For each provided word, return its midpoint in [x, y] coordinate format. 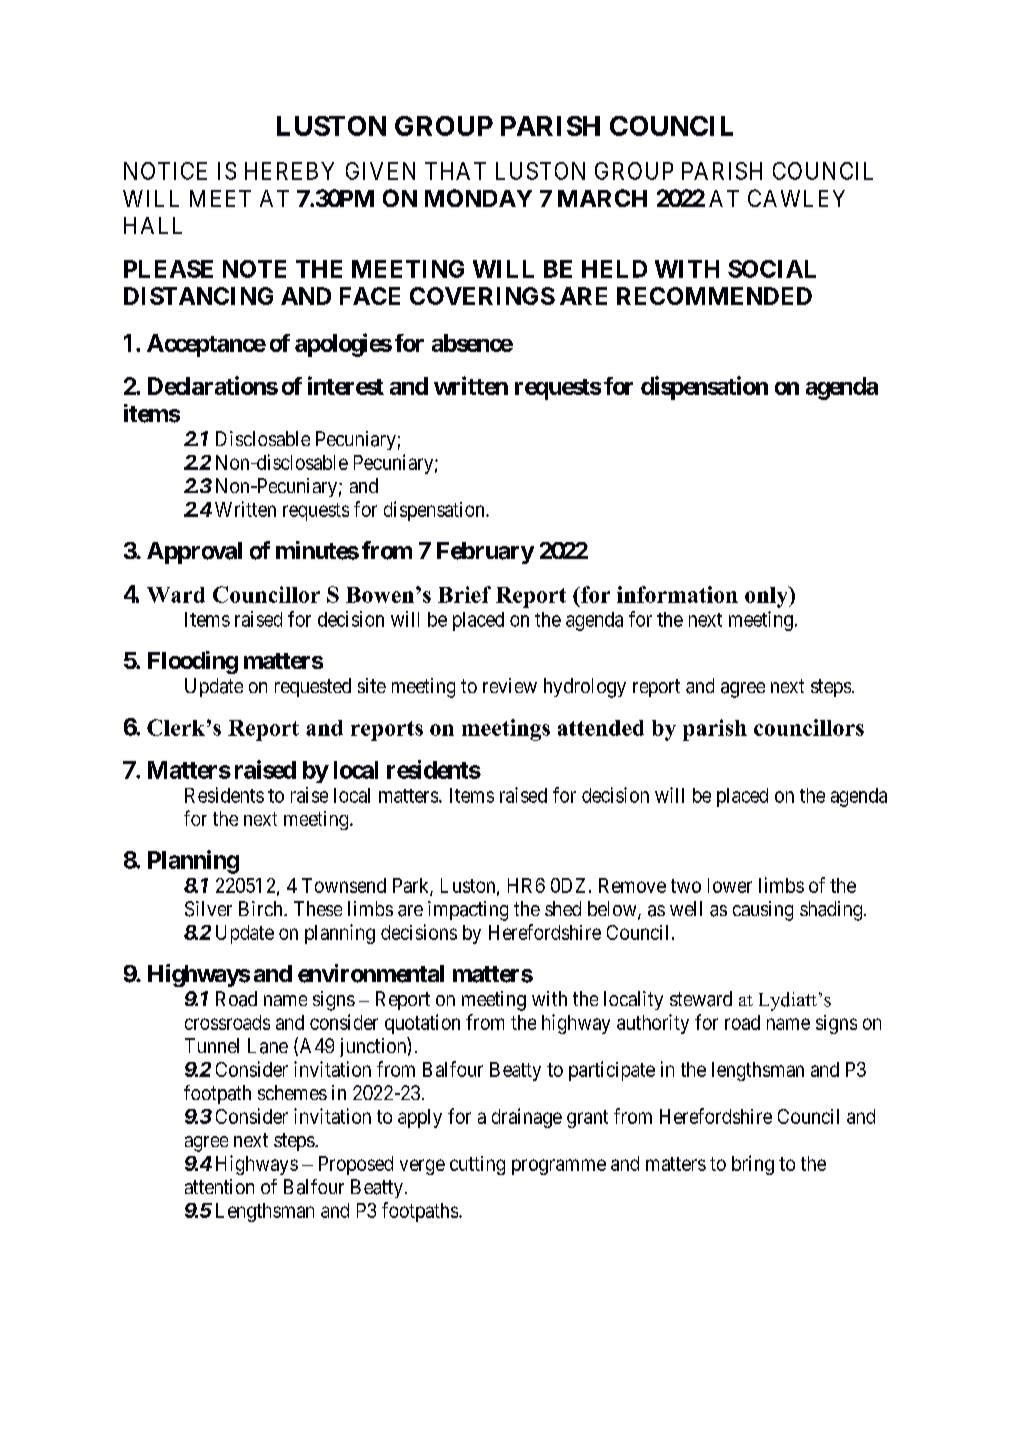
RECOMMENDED [714, 296]
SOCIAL [772, 269]
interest [346, 385]
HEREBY [289, 171]
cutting [477, 1165]
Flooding [193, 662]
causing [763, 911]
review [510, 685]
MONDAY [478, 198]
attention [219, 1186]
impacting [468, 911]
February [485, 553]
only [767, 597]
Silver [208, 909]
